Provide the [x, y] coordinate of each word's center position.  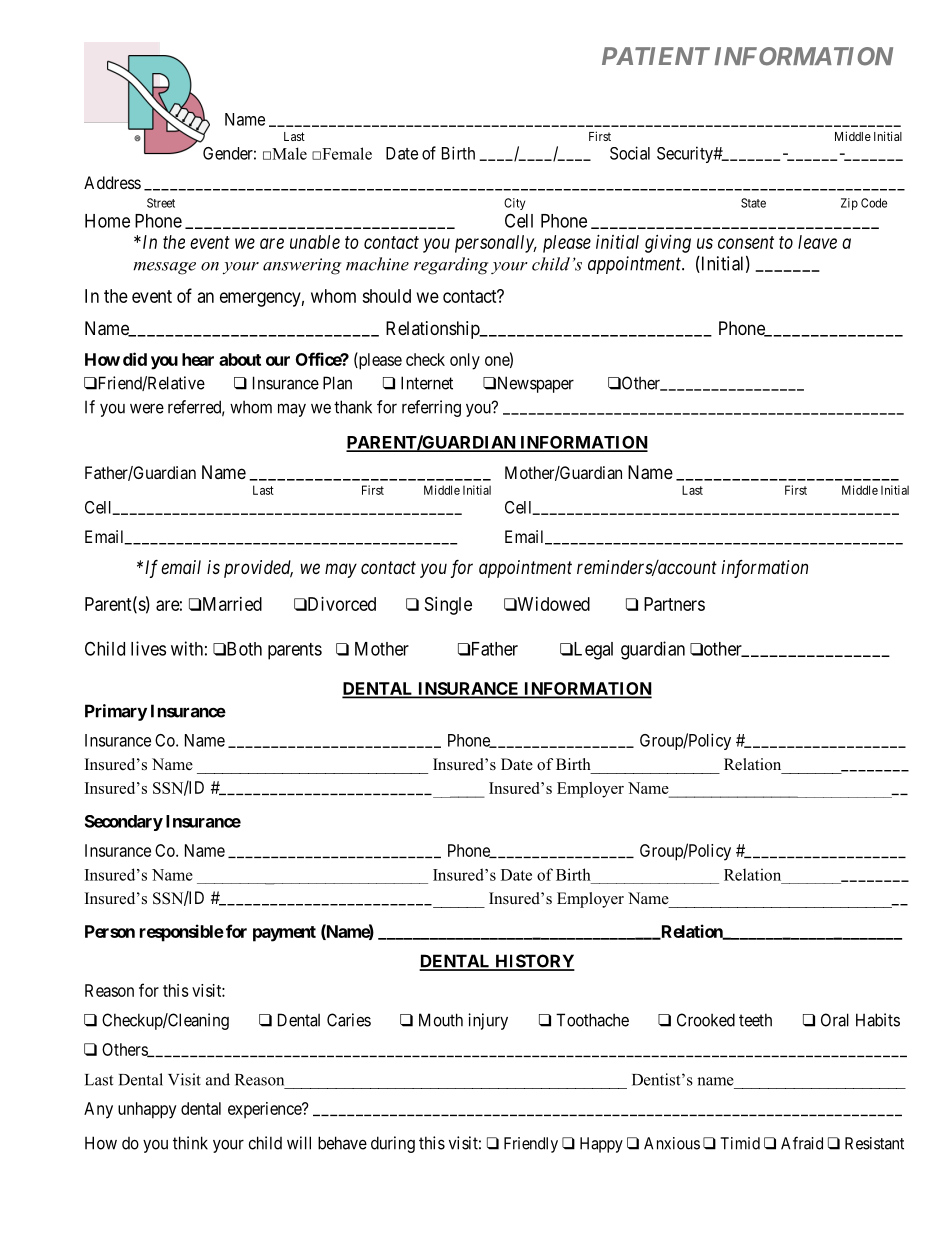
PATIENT [656, 56]
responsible [182, 933]
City [514, 204]
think [190, 1143]
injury [488, 1021]
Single [448, 606]
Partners [674, 604]
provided [258, 569]
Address [112, 182]
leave [817, 242]
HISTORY [534, 962]
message [164, 268]
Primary [116, 712]
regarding [451, 266]
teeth [755, 1020]
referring [431, 408]
